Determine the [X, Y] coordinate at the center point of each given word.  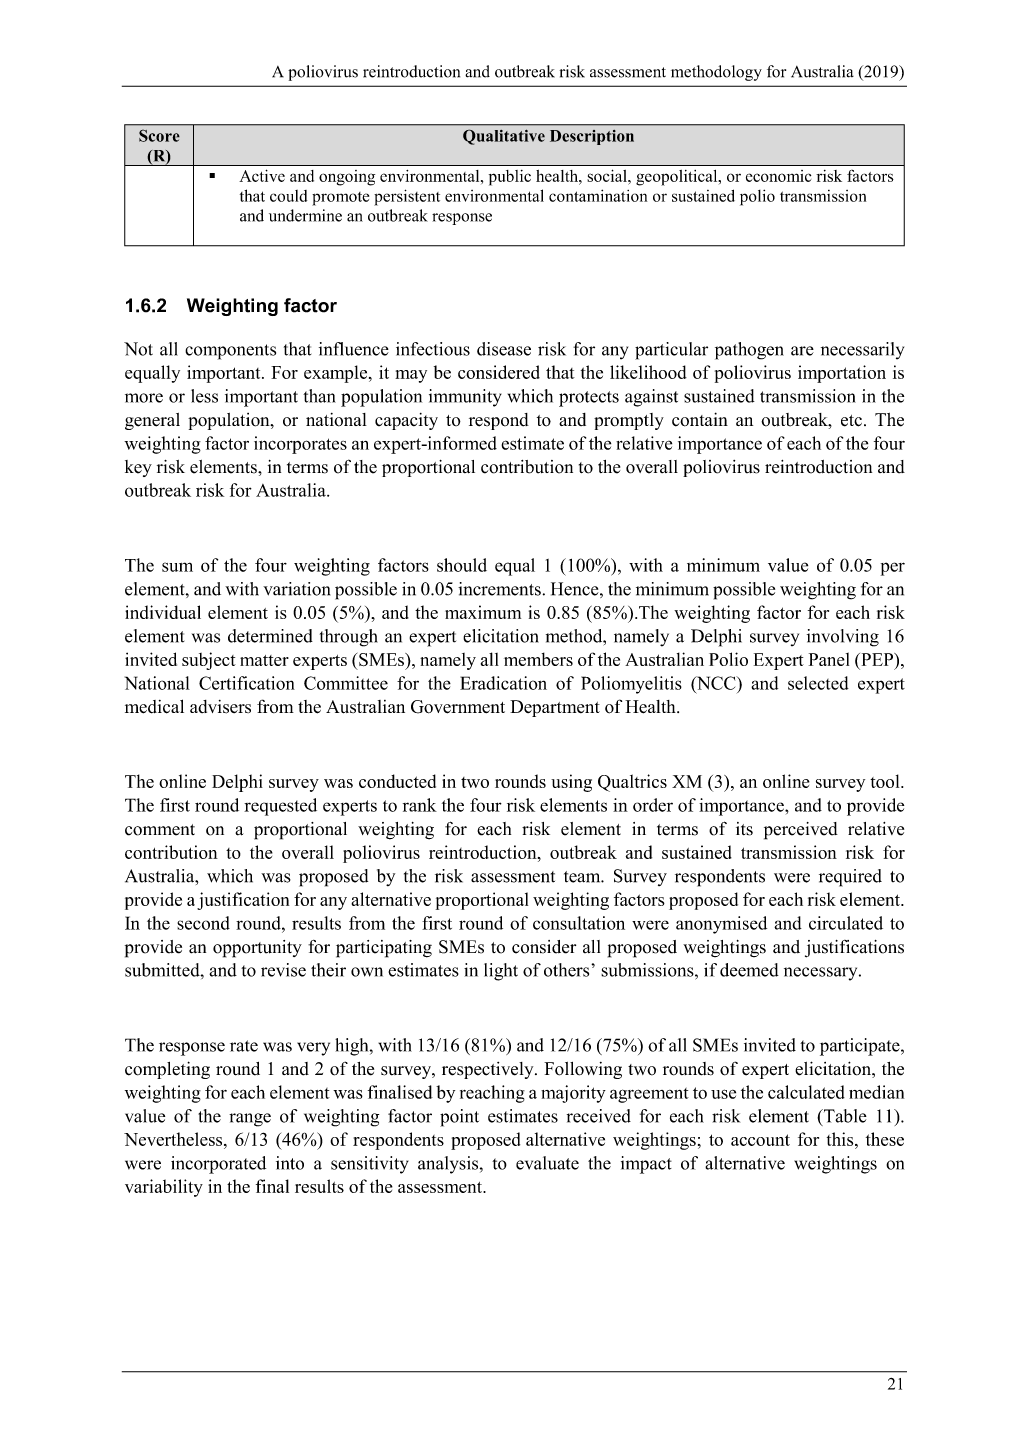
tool [886, 781]
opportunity [257, 949]
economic [778, 176]
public [510, 178]
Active [262, 175]
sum [177, 567]
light [501, 972]
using [571, 783]
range [250, 1120]
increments [499, 589]
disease [504, 349]
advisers [220, 707]
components [230, 352]
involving [843, 638]
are [802, 351]
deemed [749, 970]
